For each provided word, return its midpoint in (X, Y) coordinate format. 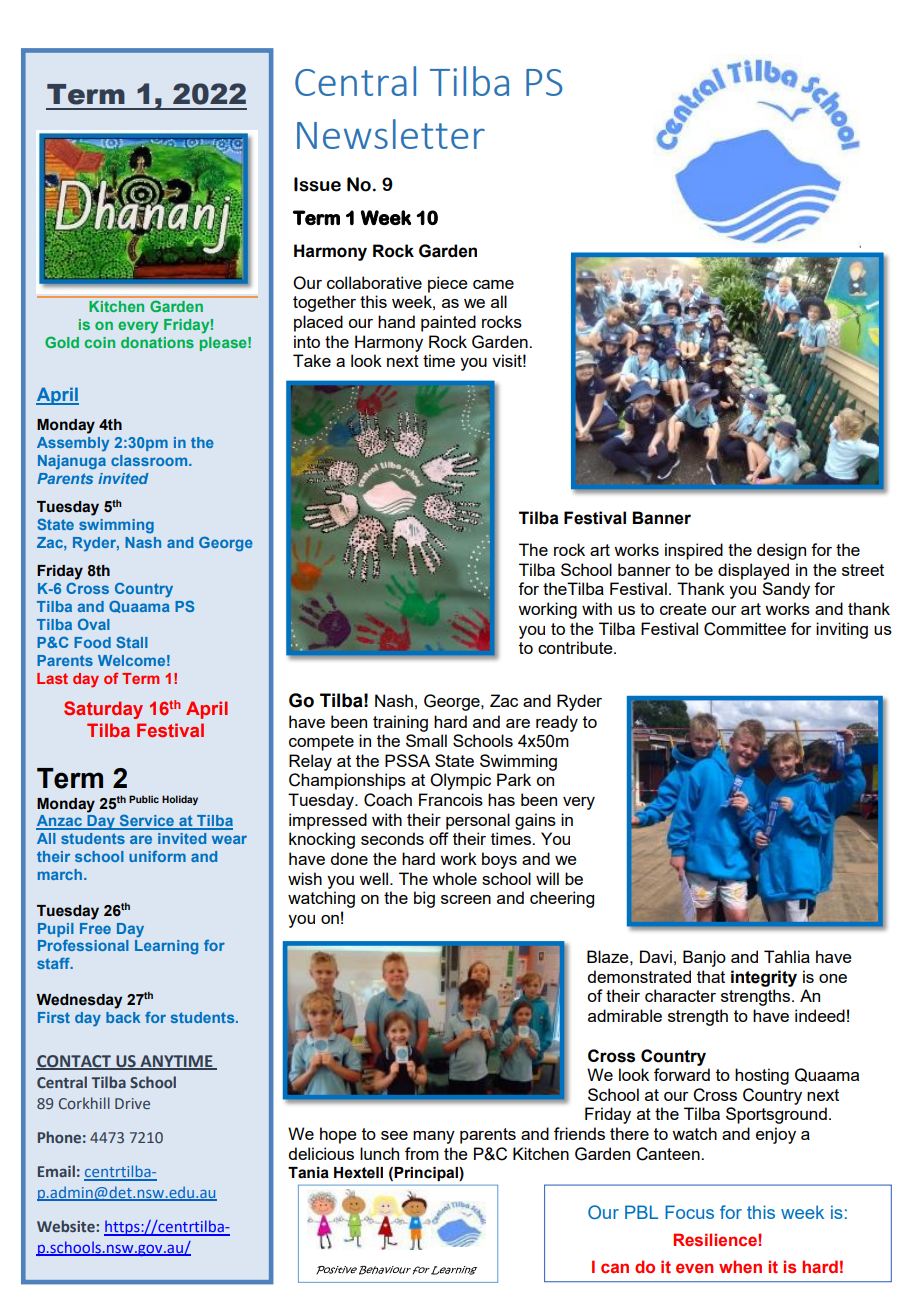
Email (56, 1171)
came (493, 284)
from (422, 1153)
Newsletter (391, 134)
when (740, 1266)
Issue (317, 184)
